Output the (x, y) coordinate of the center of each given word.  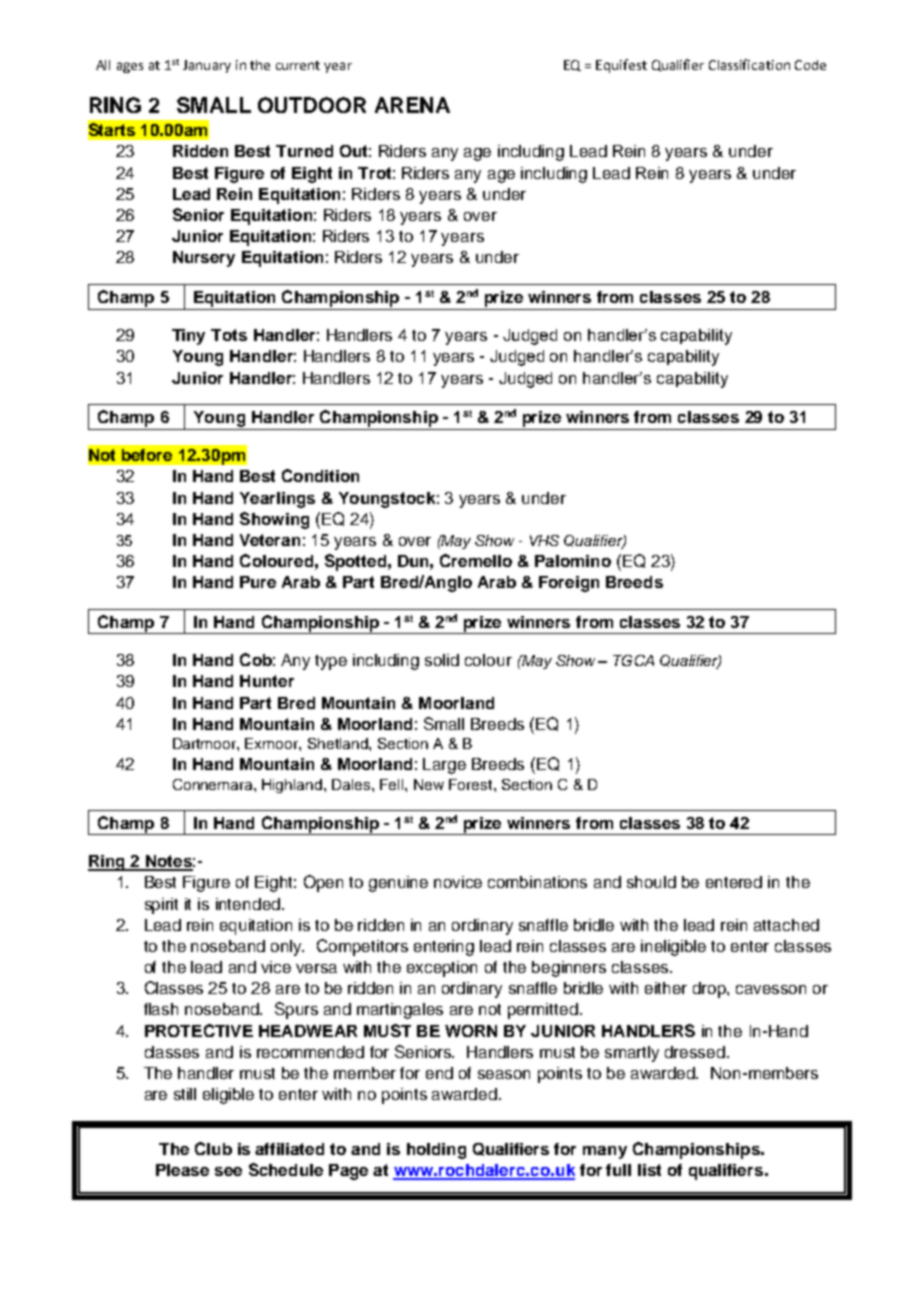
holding (436, 1151)
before (147, 455)
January (207, 66)
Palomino (573, 561)
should (651, 882)
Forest (472, 784)
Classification (749, 64)
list (649, 1170)
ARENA (412, 105)
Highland (292, 786)
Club (213, 1148)
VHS (544, 540)
